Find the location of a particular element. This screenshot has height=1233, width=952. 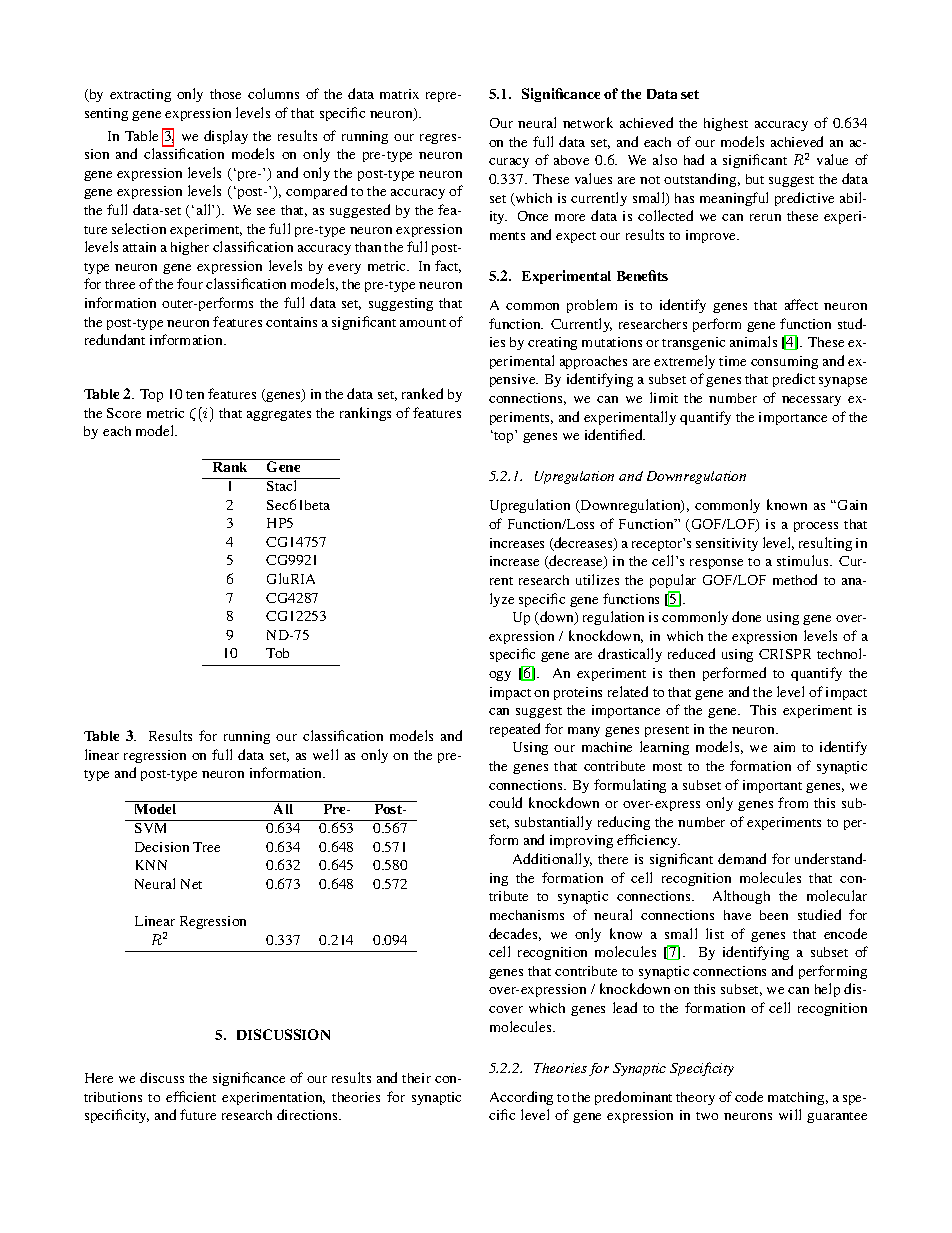

According is located at coordinates (521, 1098).
